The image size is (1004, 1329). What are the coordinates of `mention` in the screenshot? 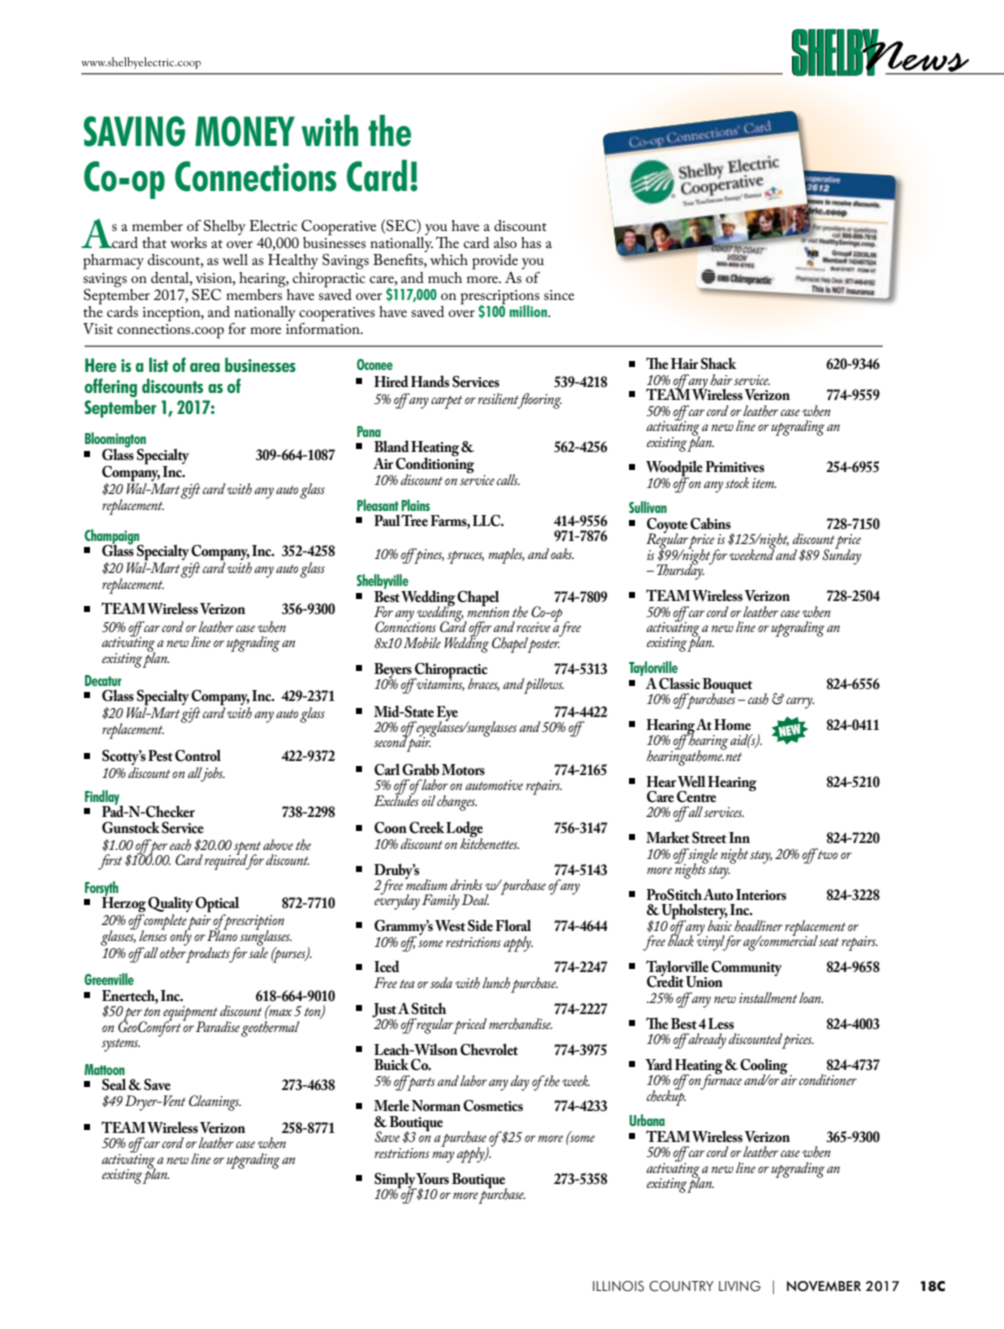 It's located at (488, 610).
